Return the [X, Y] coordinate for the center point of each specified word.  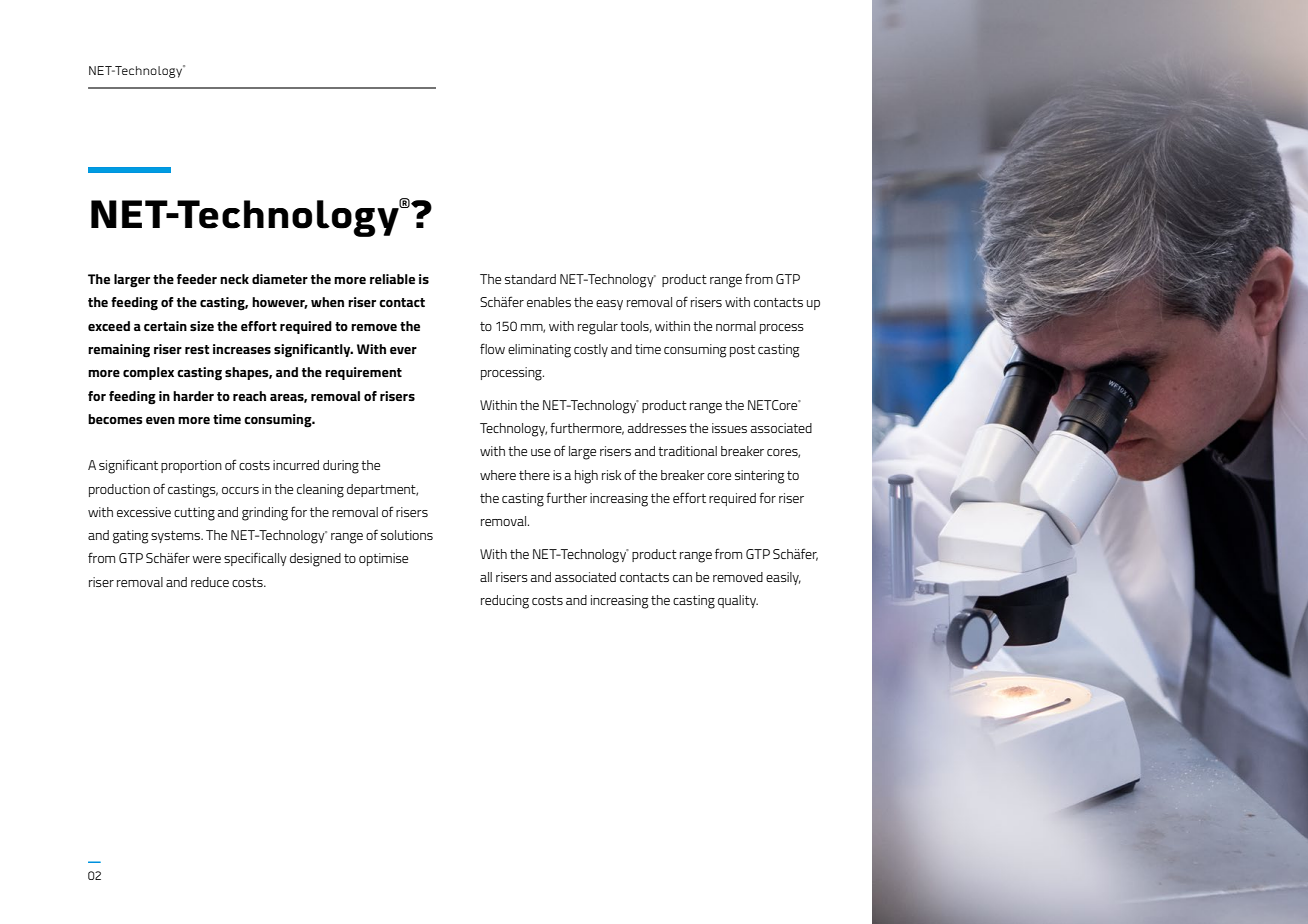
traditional [687, 451]
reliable [392, 279]
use [541, 452]
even [160, 420]
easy [609, 305]
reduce [210, 582]
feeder [197, 279]
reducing [505, 602]
